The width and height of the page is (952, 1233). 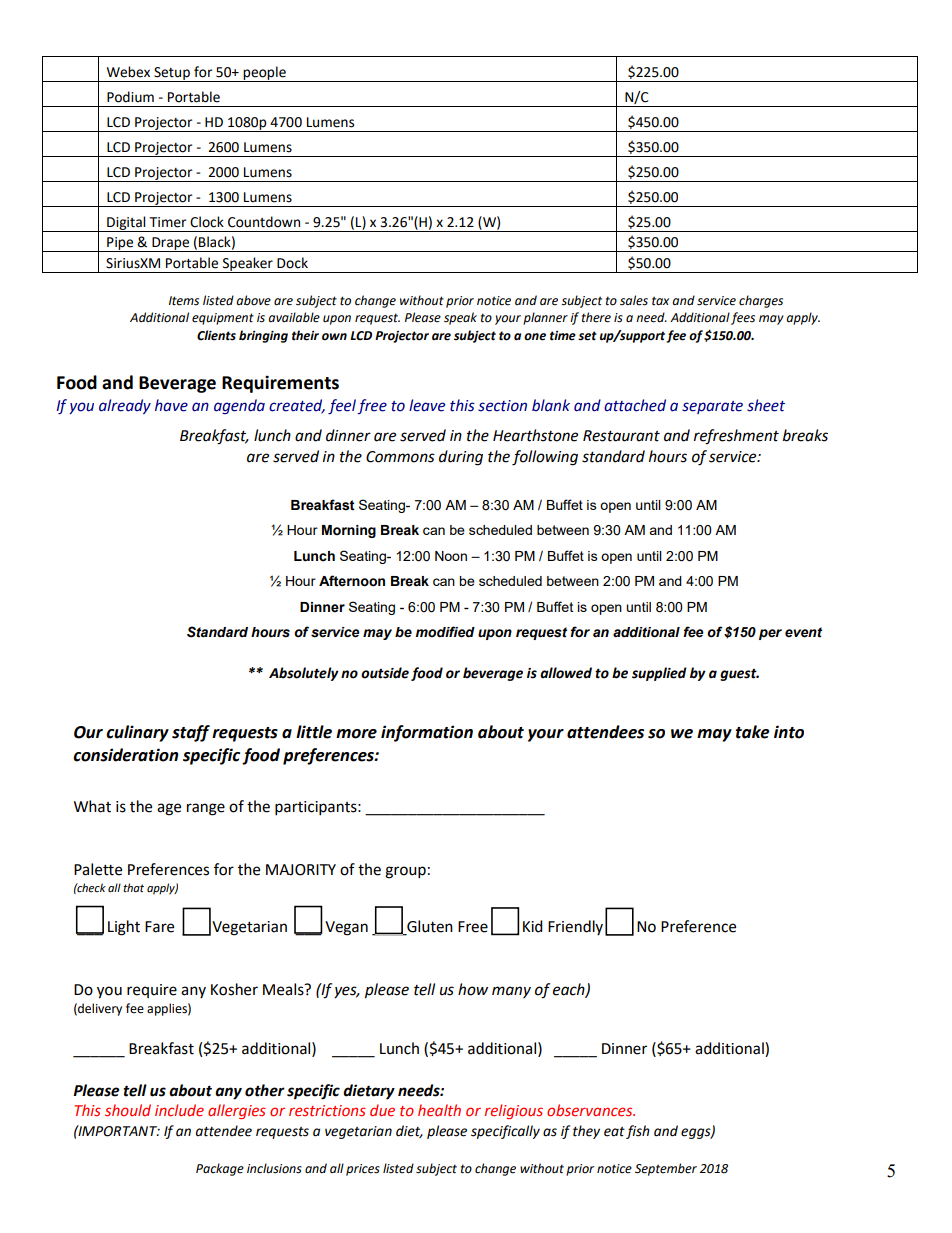 I want to click on Absolutely, so click(x=304, y=674).
